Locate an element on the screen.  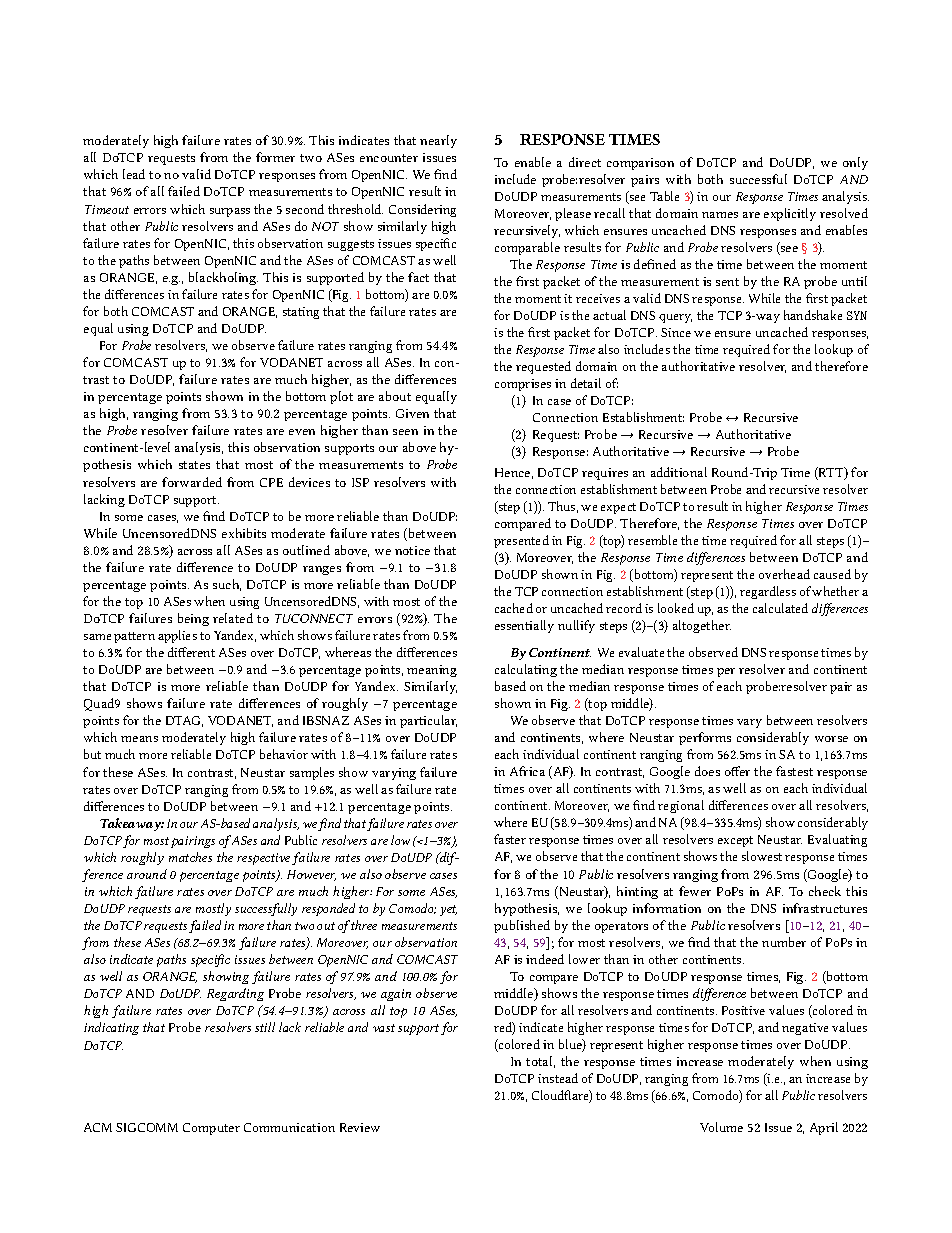
Computer is located at coordinates (211, 1129).
